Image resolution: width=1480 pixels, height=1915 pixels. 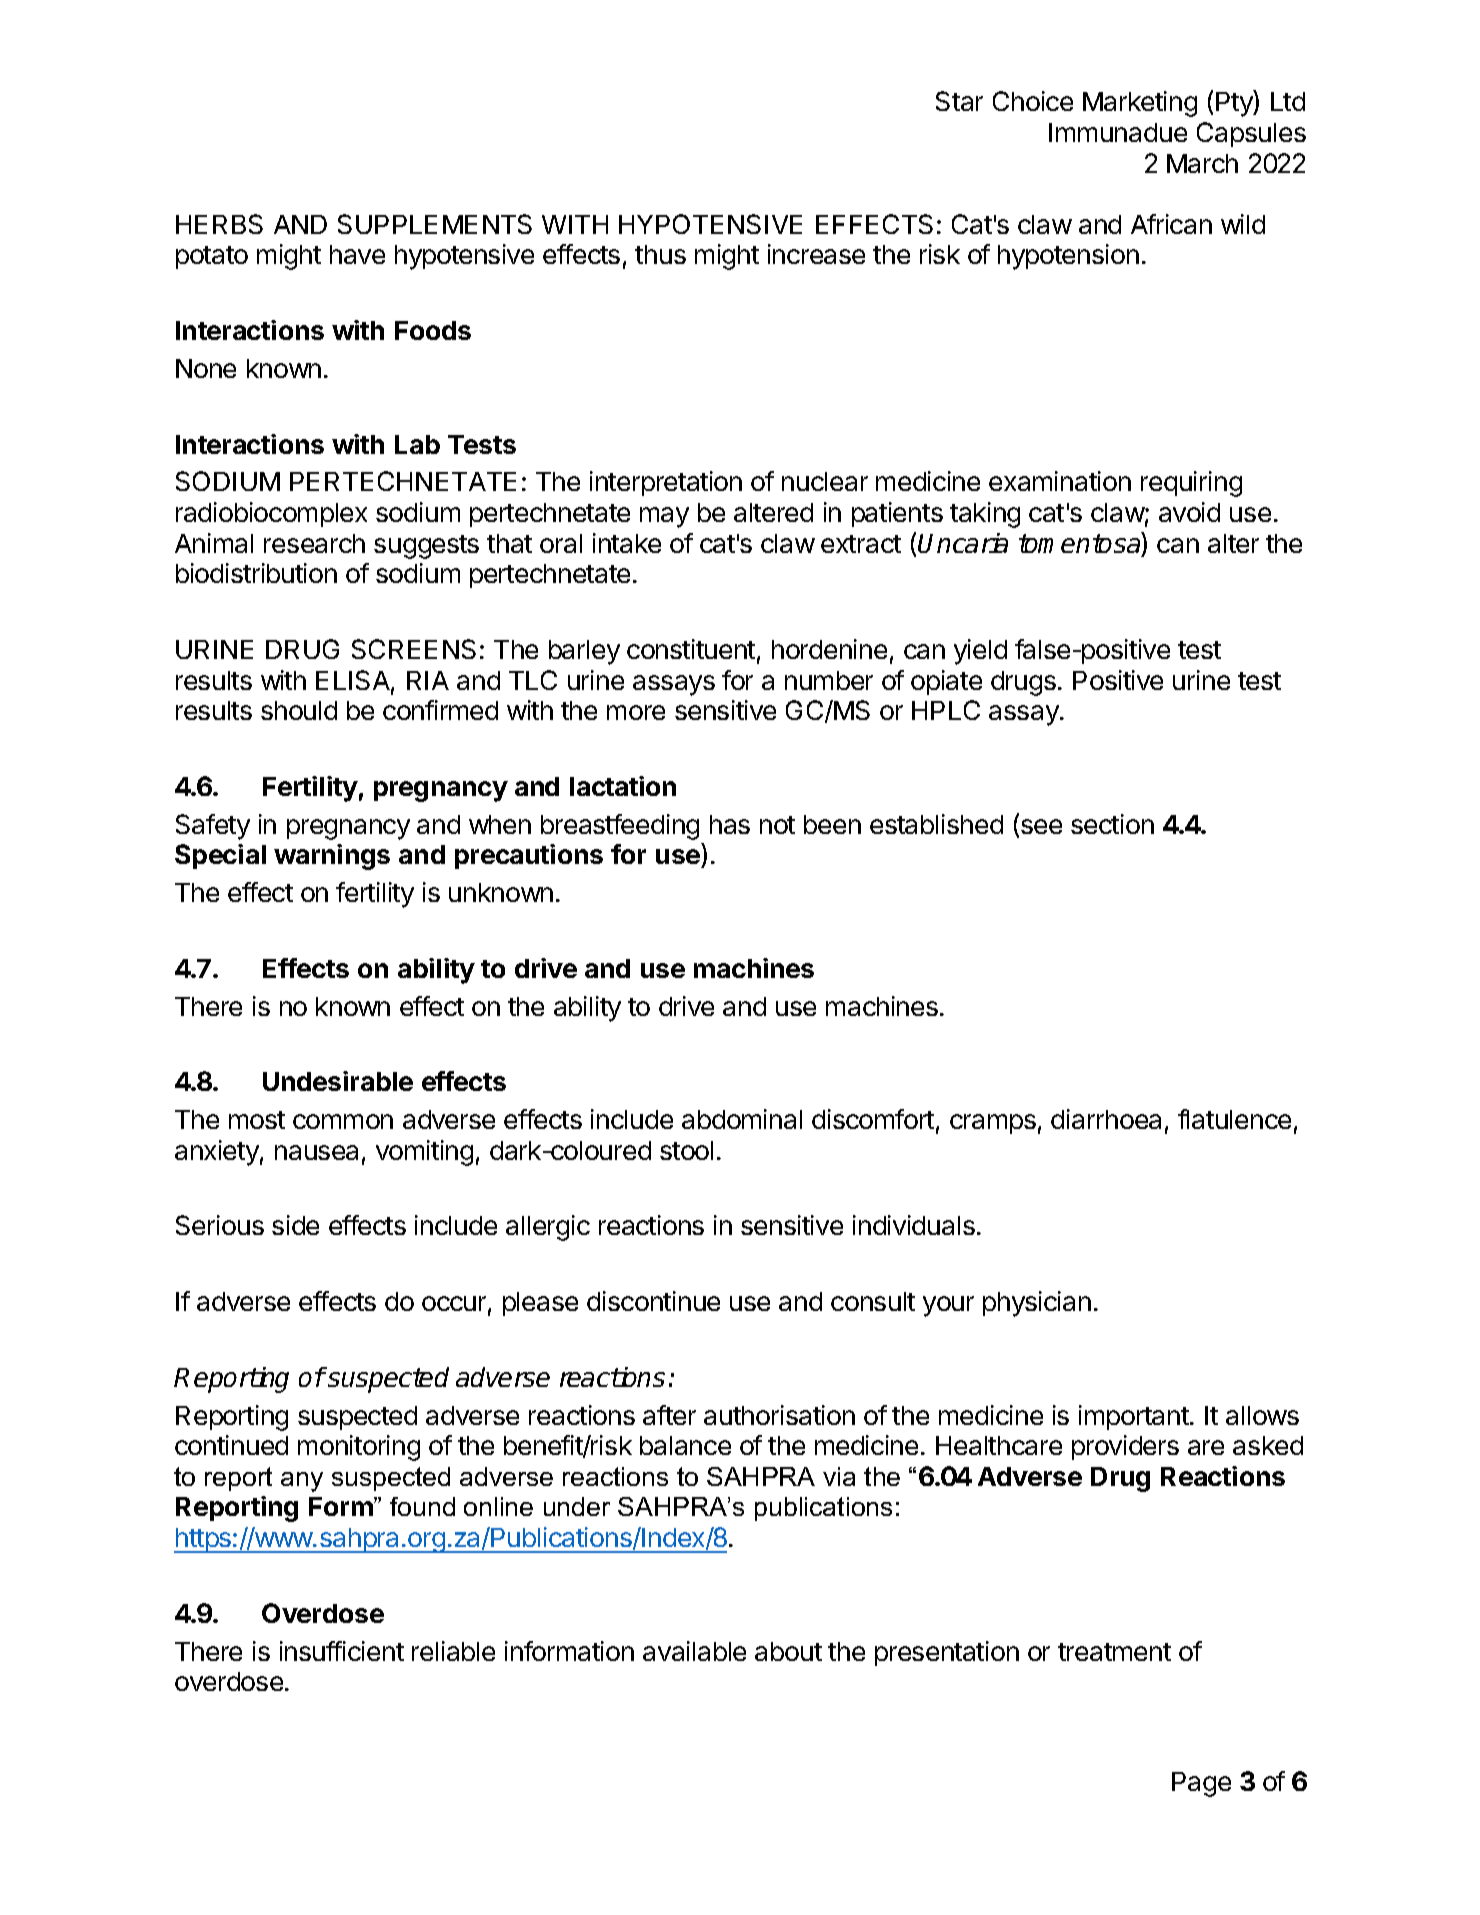 What do you see at coordinates (357, 254) in the screenshot?
I see `have` at bounding box center [357, 254].
